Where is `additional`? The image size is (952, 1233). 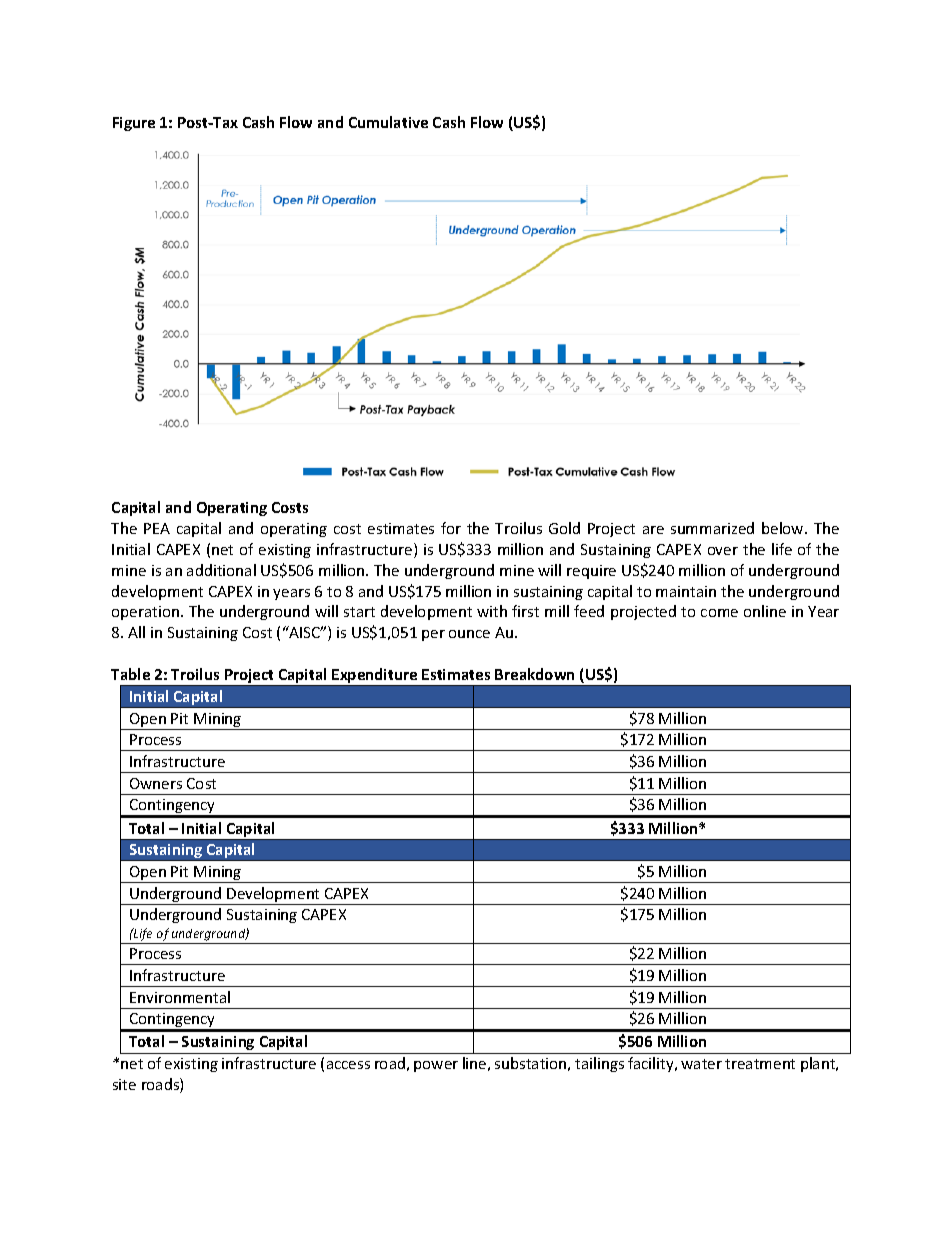 additional is located at coordinates (221, 570).
